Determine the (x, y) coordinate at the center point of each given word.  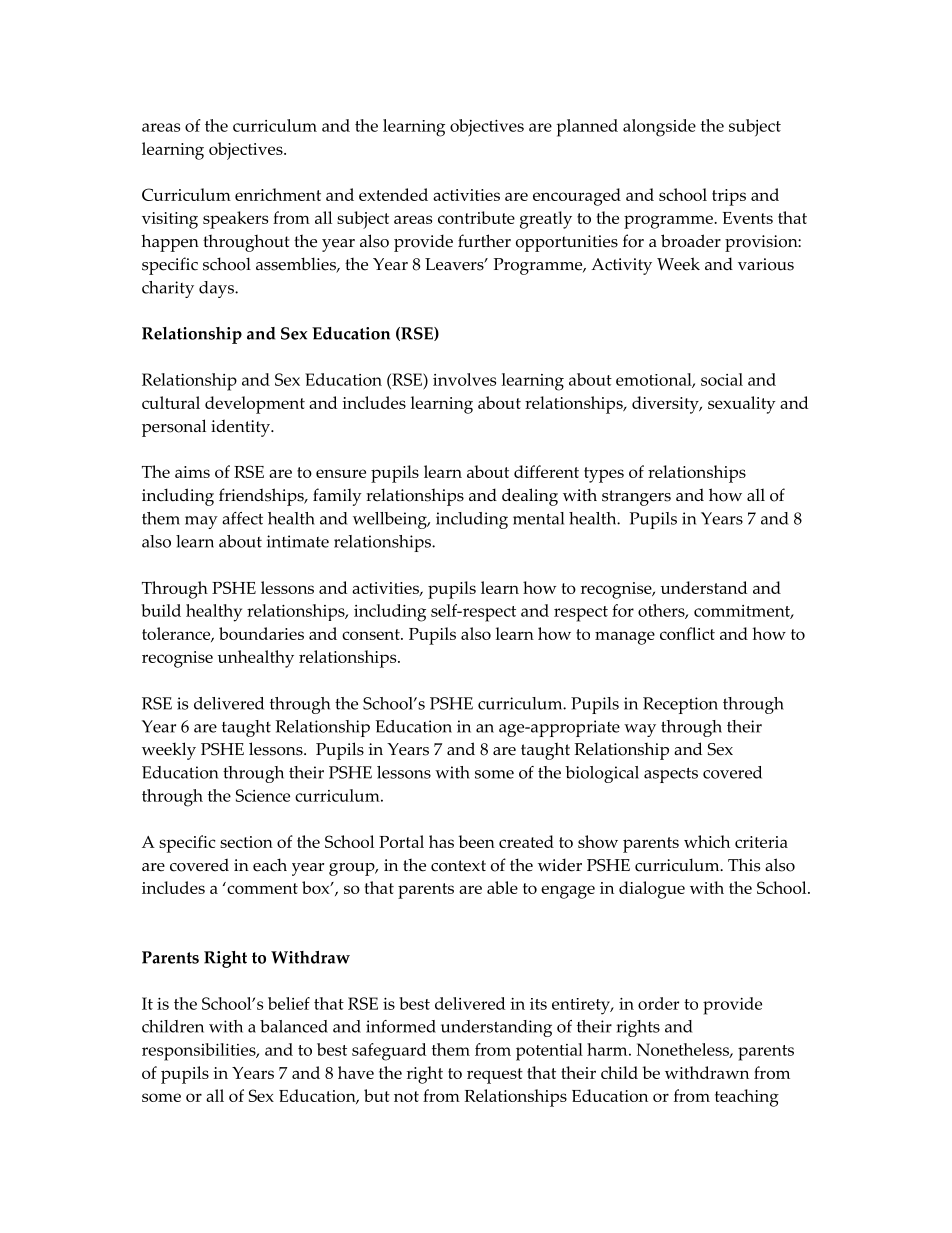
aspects (671, 775)
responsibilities (200, 1052)
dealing (530, 497)
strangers (636, 498)
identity (241, 428)
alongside (659, 128)
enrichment (278, 194)
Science (263, 795)
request (495, 1076)
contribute (476, 217)
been (476, 841)
